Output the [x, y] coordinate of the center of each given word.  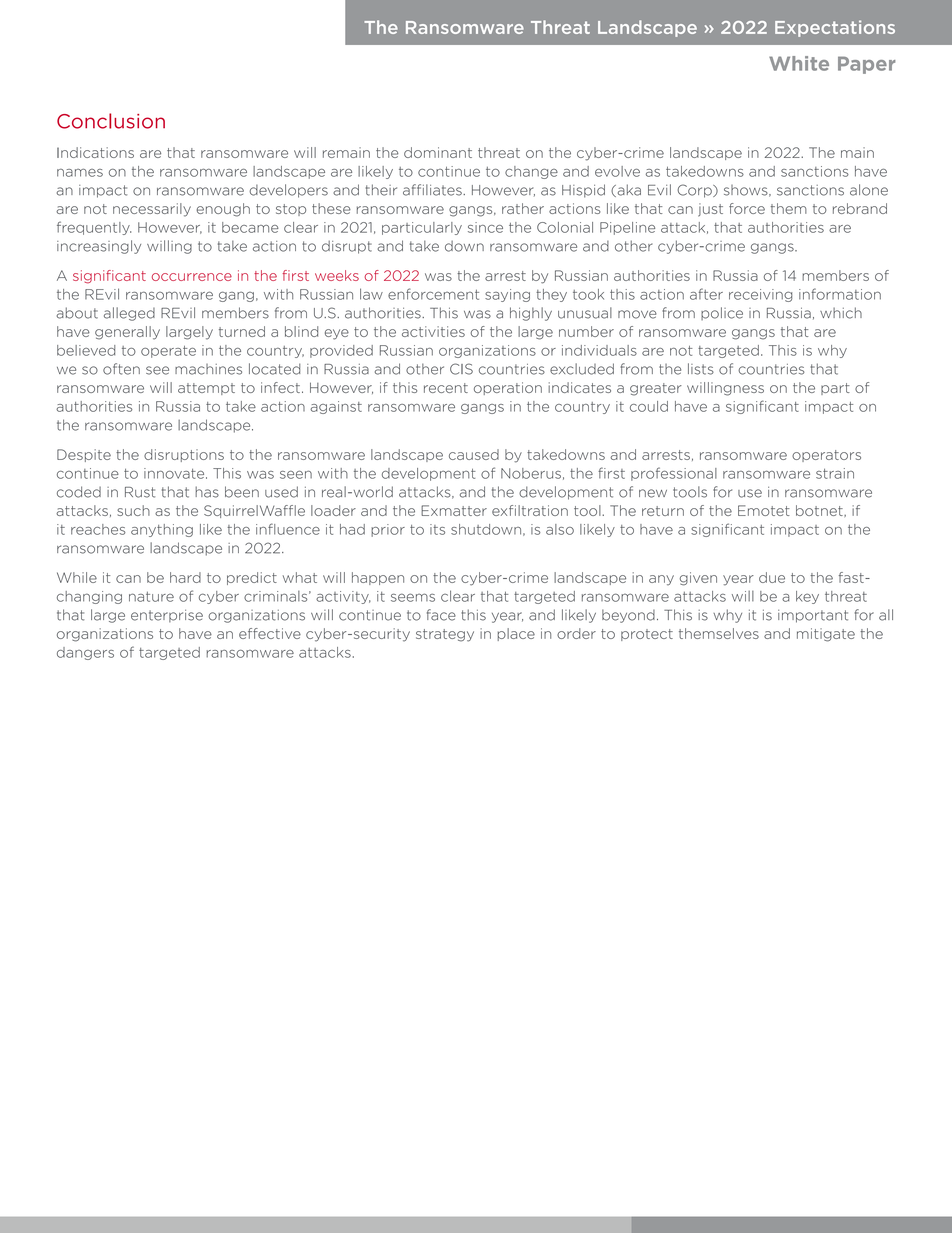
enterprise [167, 616]
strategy [445, 635]
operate [168, 352]
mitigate [826, 635]
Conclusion [111, 121]
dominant [438, 152]
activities [433, 331]
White [799, 63]
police [722, 313]
